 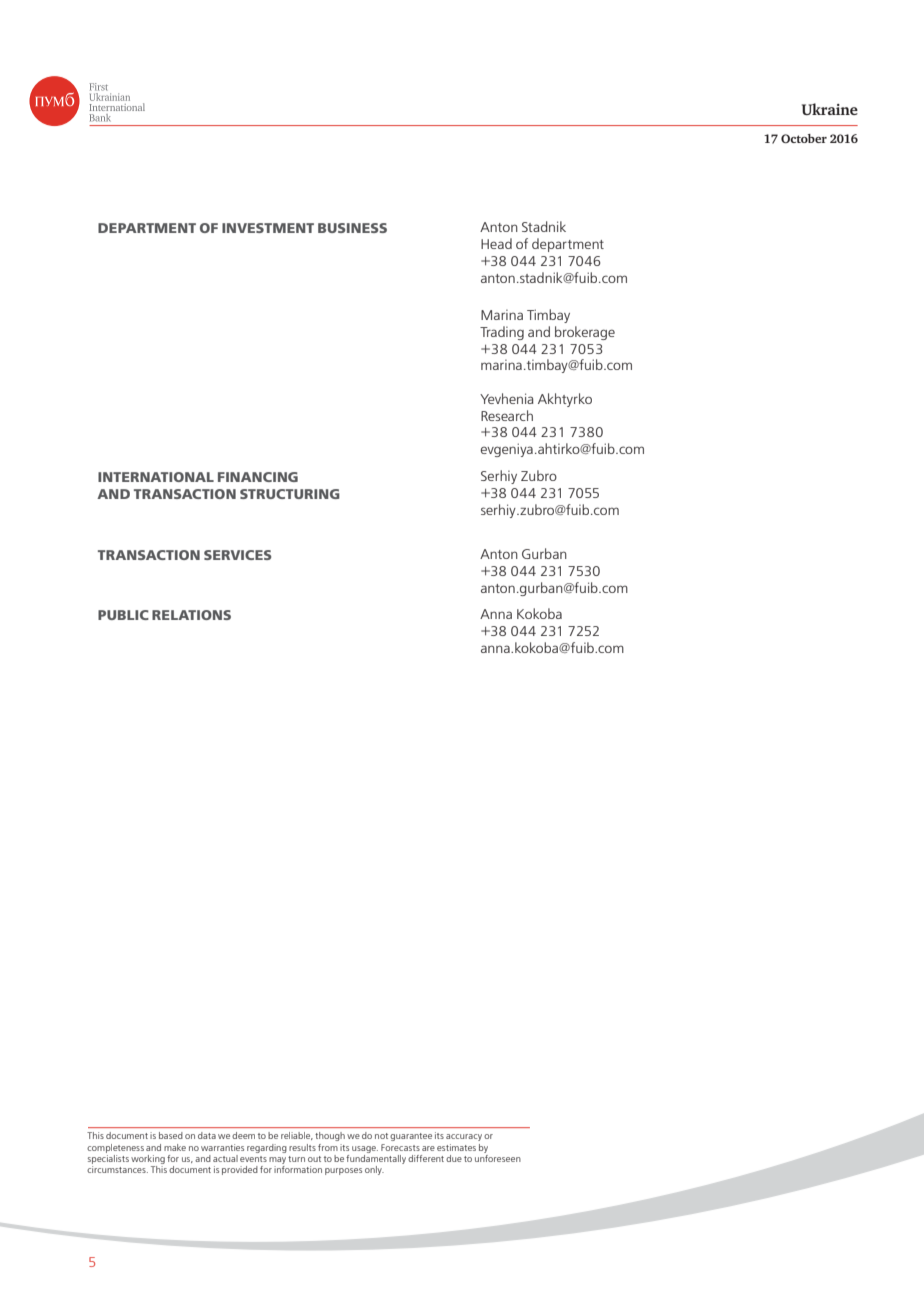 I want to click on Head, so click(x=496, y=243).
